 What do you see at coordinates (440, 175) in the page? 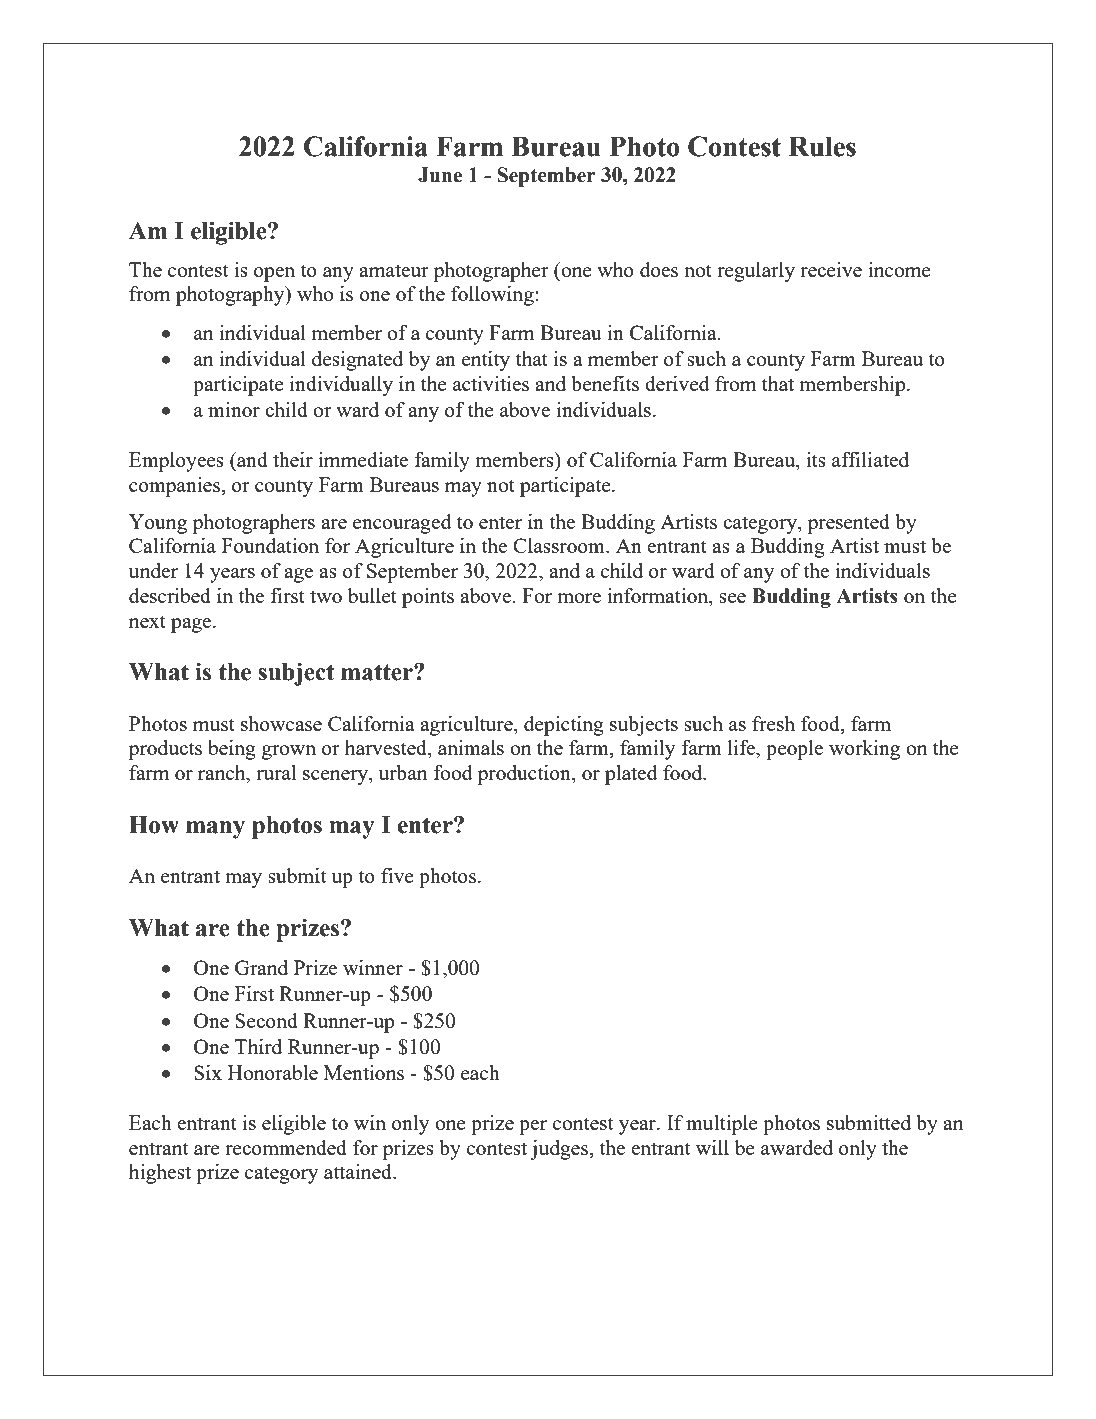
I see `June` at bounding box center [440, 175].
